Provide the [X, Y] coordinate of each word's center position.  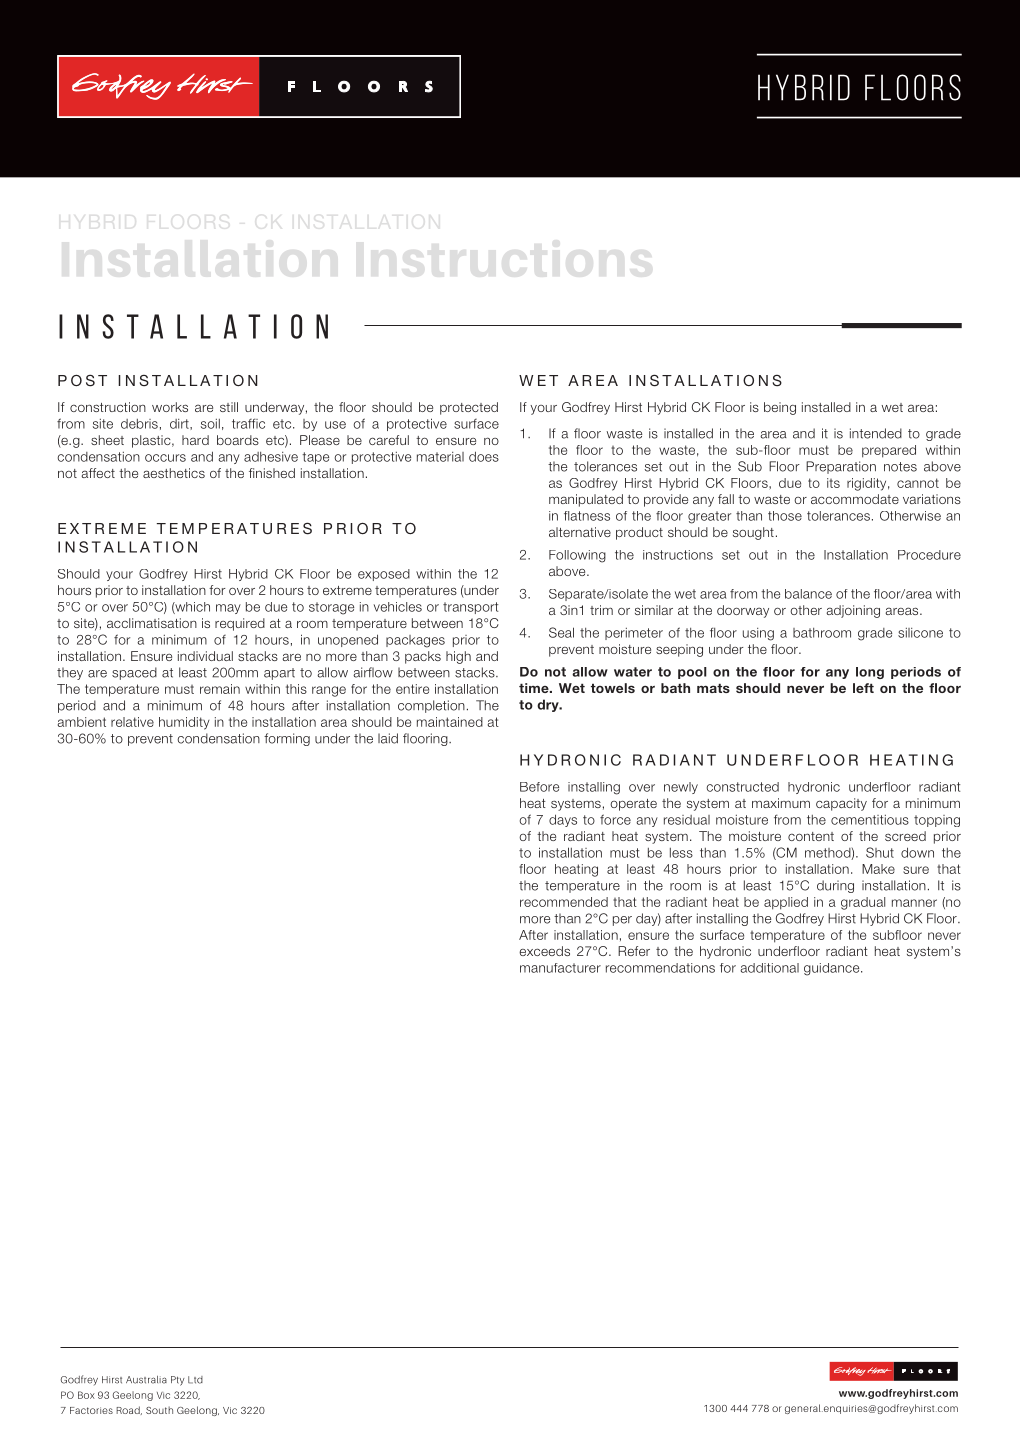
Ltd [195, 1380]
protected [469, 408]
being [780, 408]
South [159, 1410]
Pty [178, 1381]
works [170, 407]
